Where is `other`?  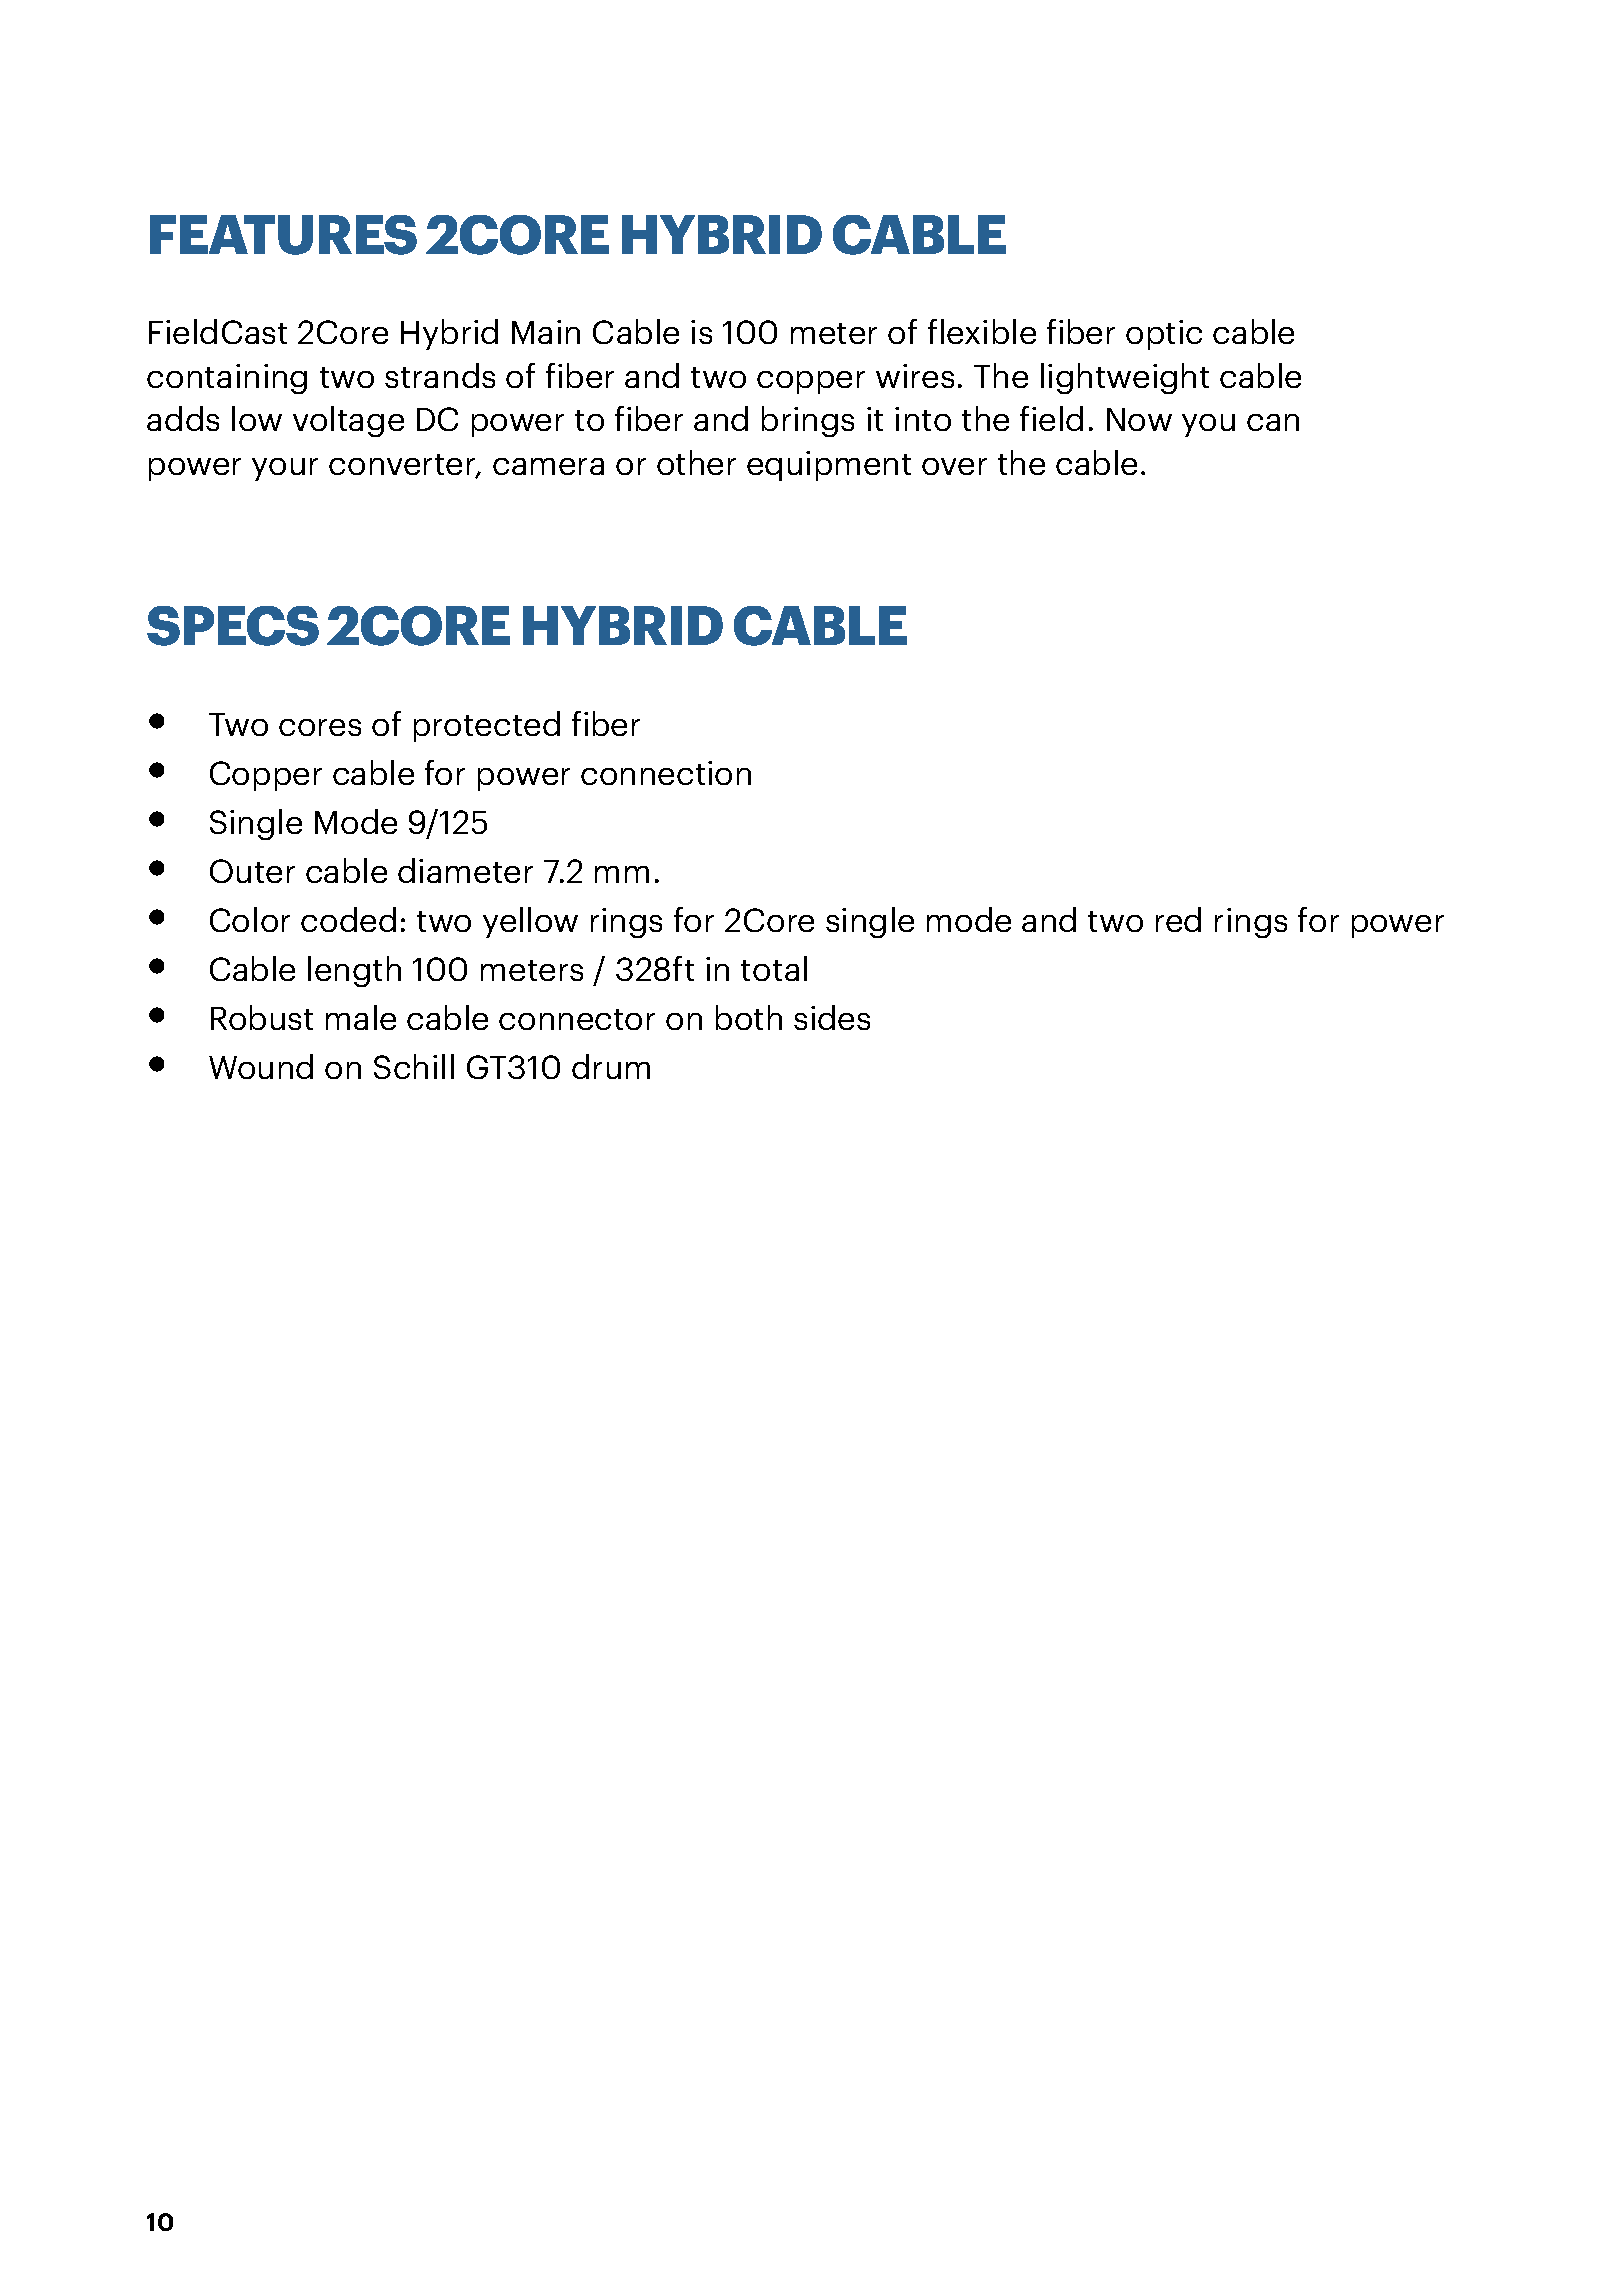
other is located at coordinates (696, 462).
